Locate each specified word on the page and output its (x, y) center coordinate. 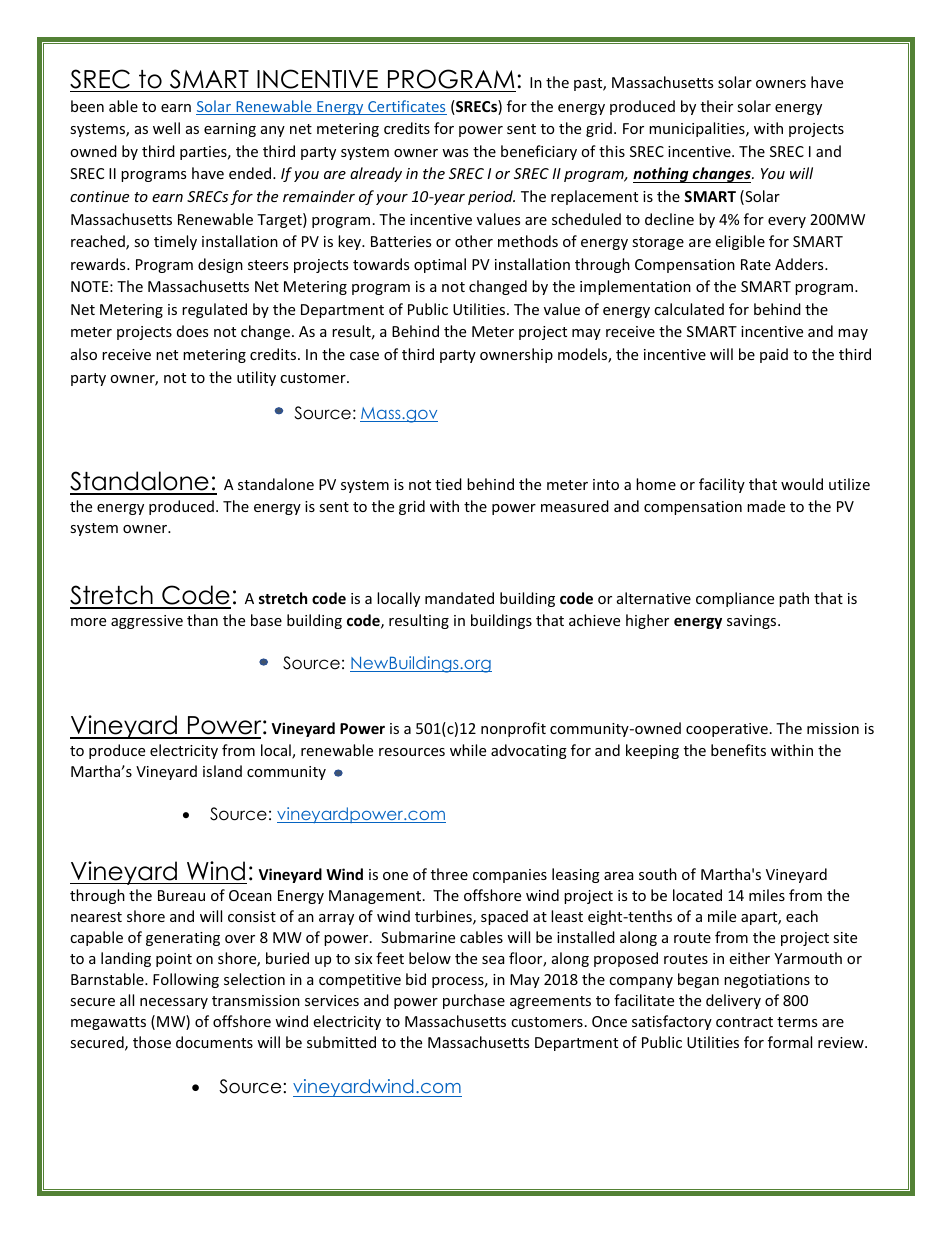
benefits (738, 750)
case (364, 356)
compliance (735, 599)
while (468, 750)
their (717, 106)
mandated (459, 598)
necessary (174, 1003)
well (166, 128)
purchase (474, 1001)
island (222, 771)
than (202, 620)
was (455, 153)
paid (774, 355)
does (192, 331)
